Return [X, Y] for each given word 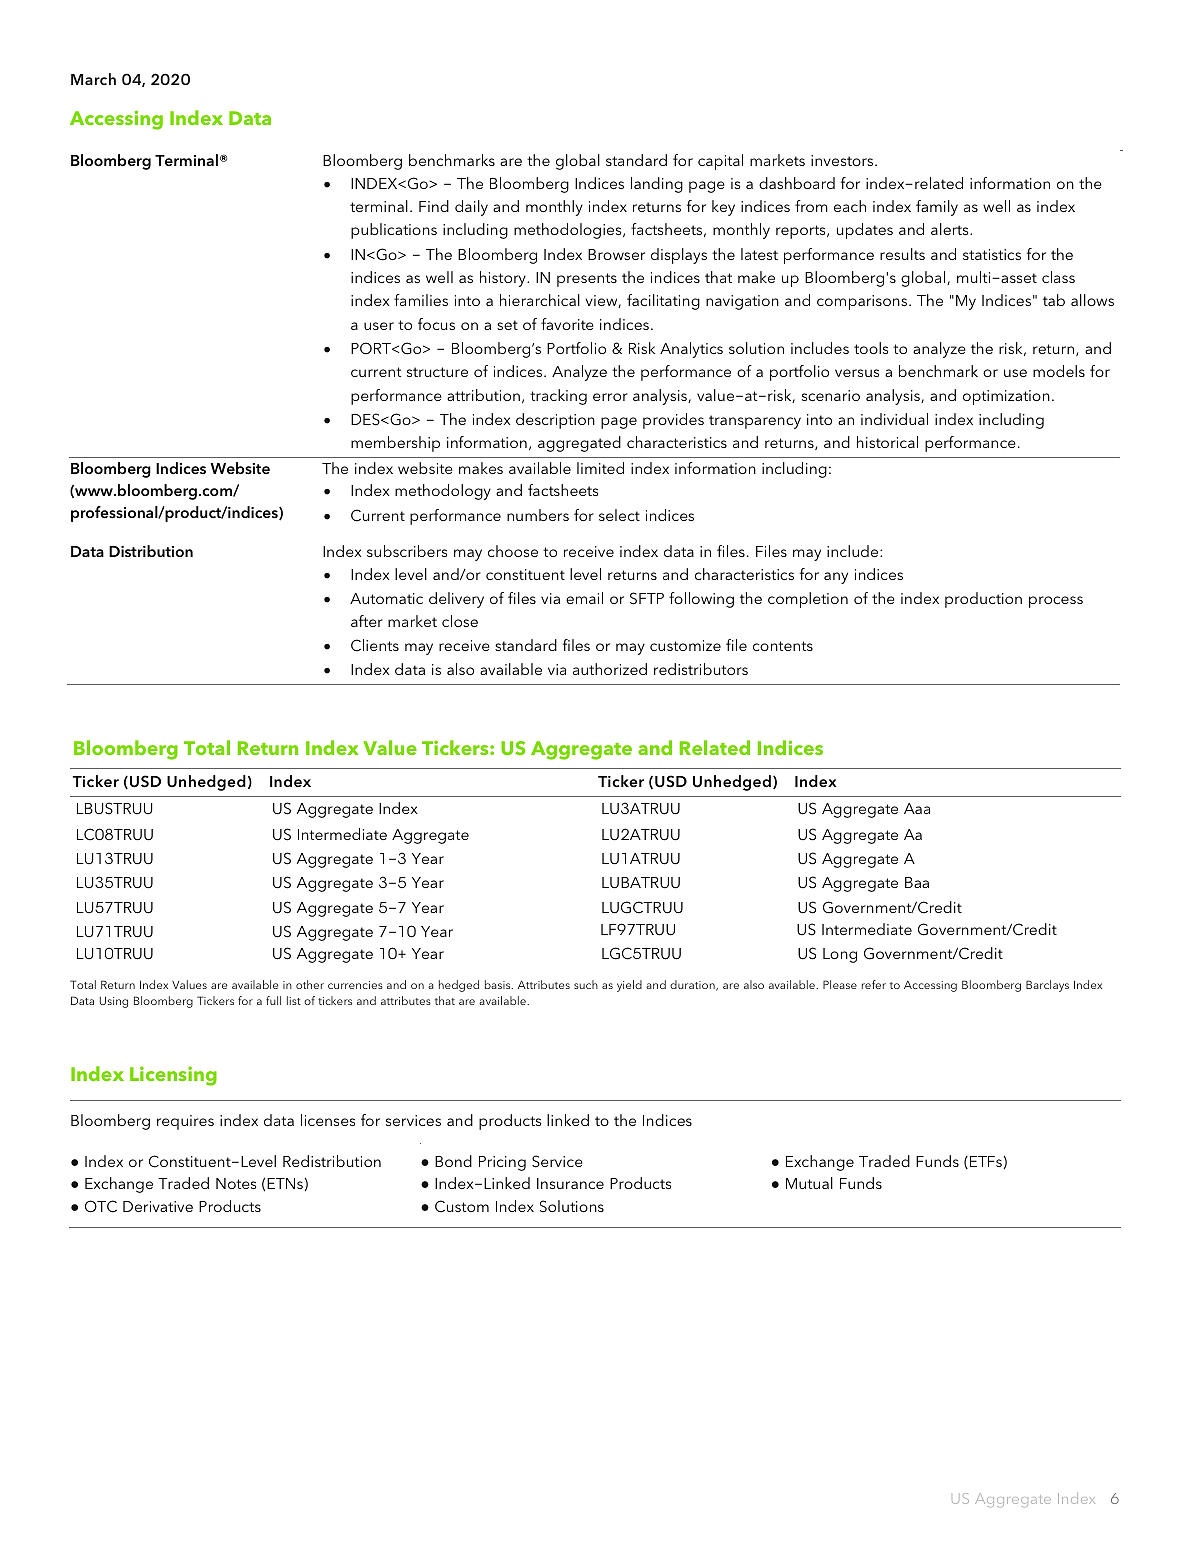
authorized [610, 669]
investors [843, 160]
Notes [236, 1183]
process [1056, 602]
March [93, 79]
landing [657, 185]
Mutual [809, 1183]
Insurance [570, 1183]
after [367, 621]
